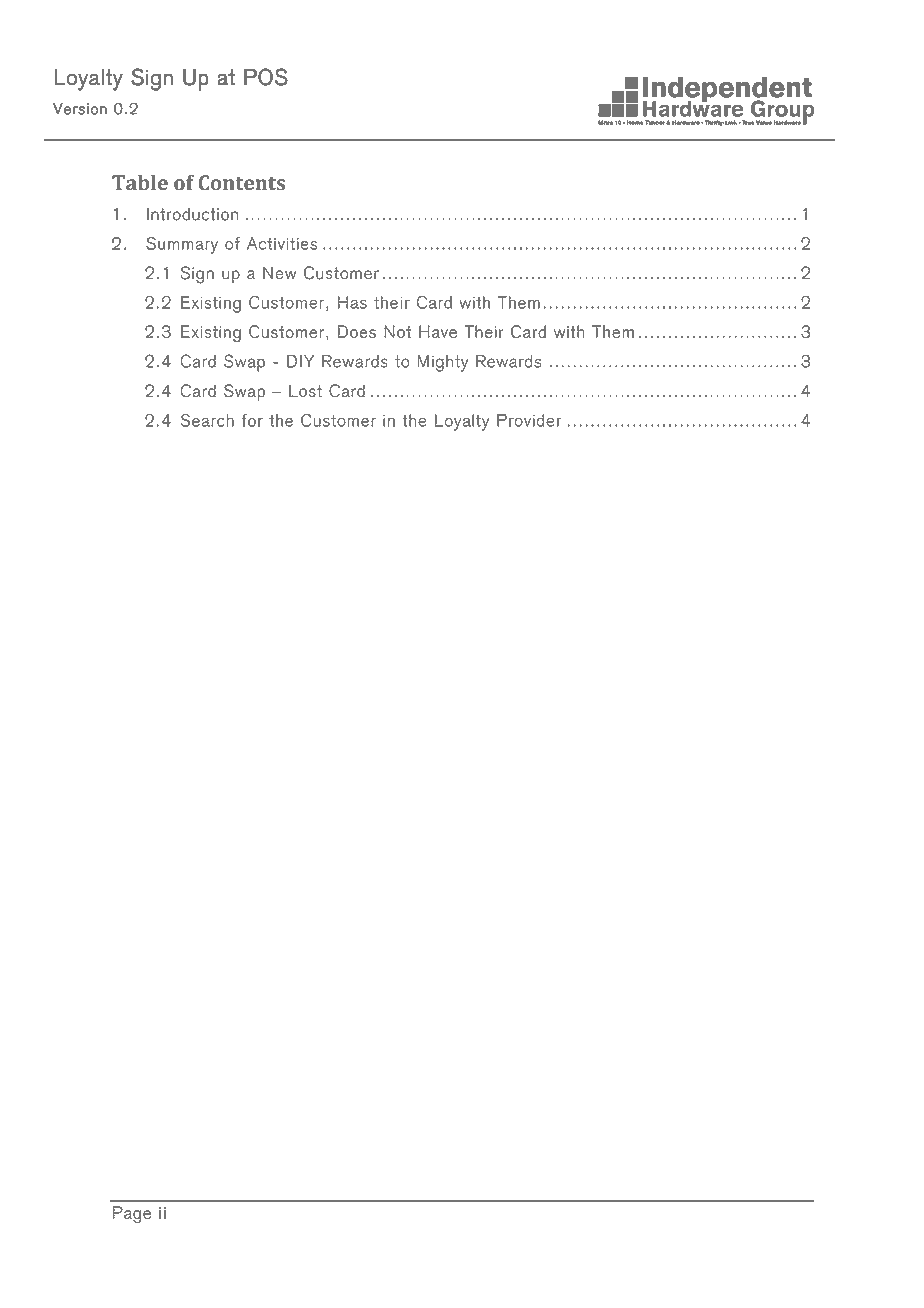  What do you see at coordinates (529, 420) in the page?
I see `Provider` at bounding box center [529, 420].
